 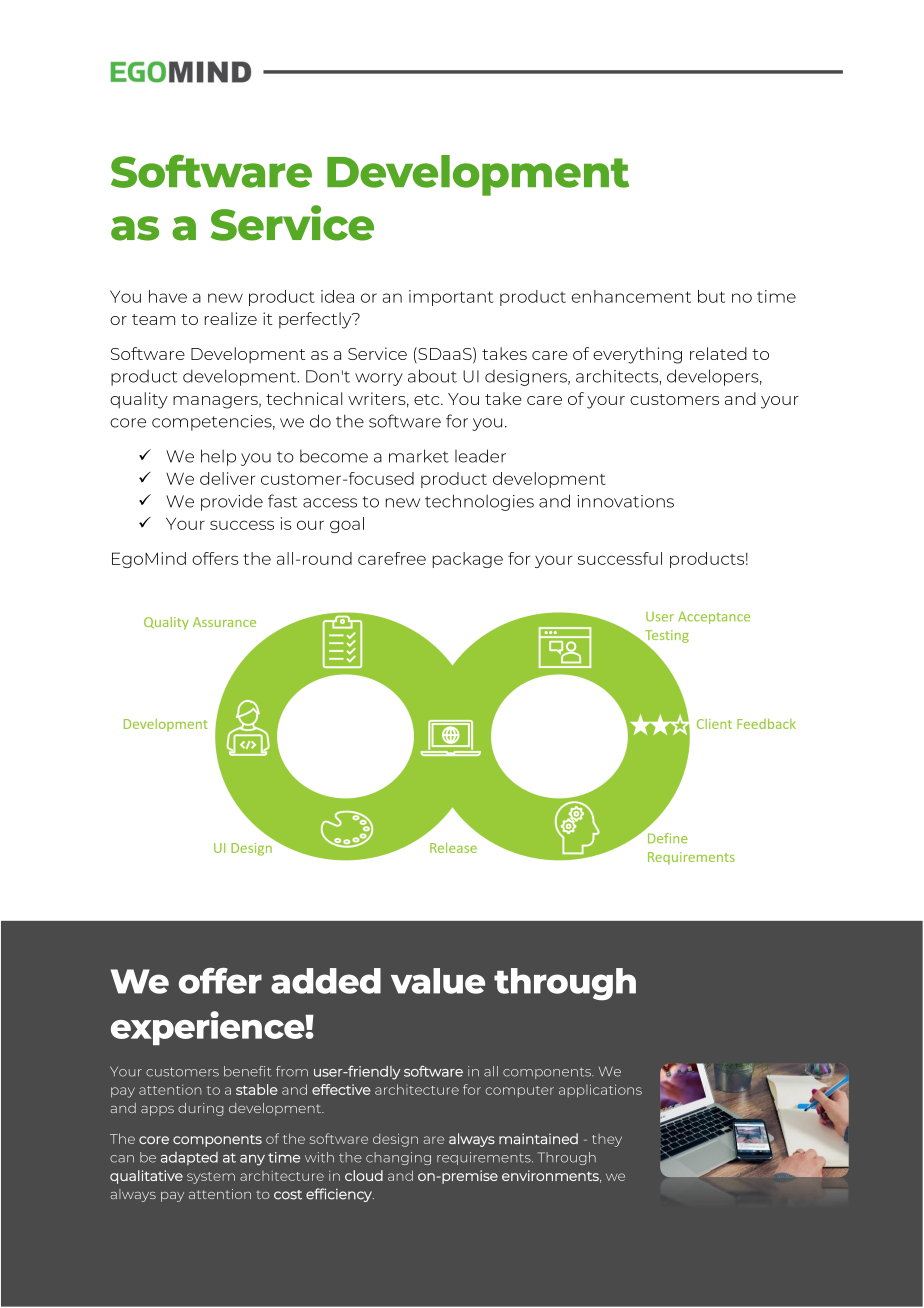 I want to click on value, so click(x=438, y=981).
